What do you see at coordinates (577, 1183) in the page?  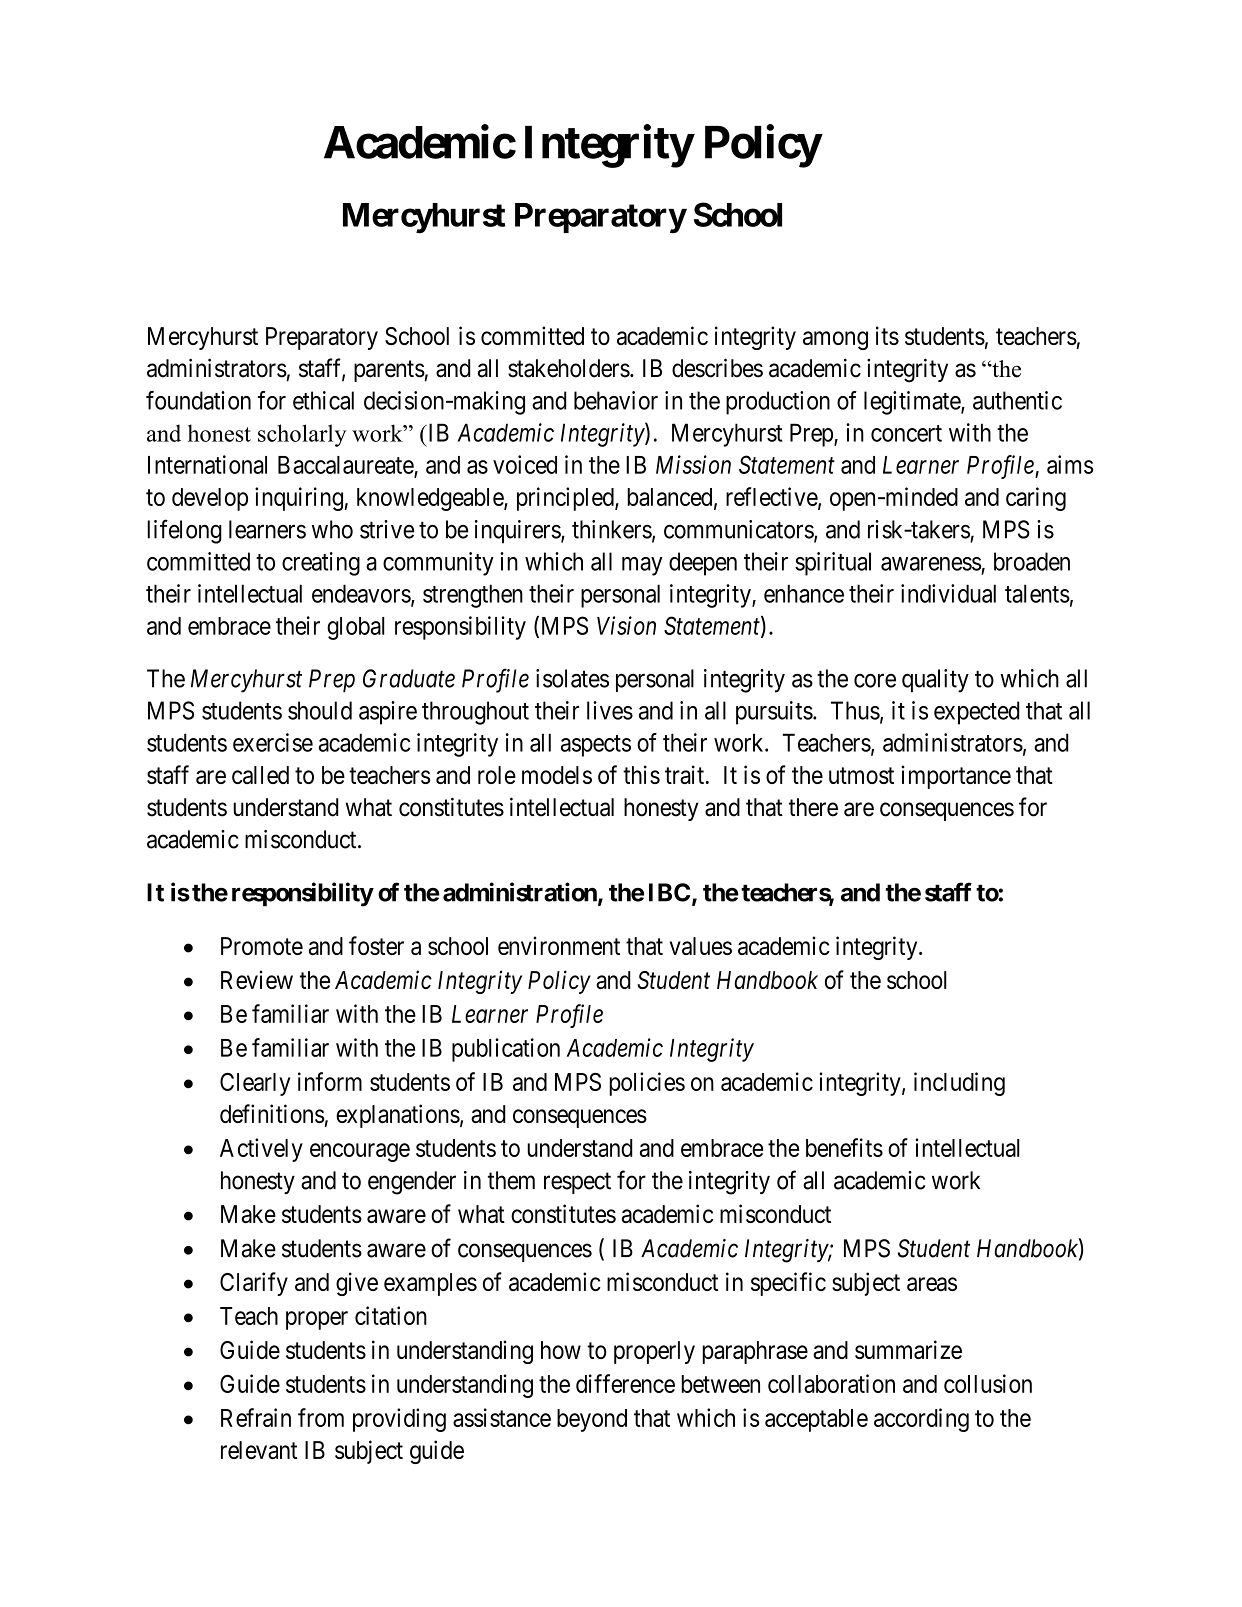 I see `respect` at bounding box center [577, 1183].
